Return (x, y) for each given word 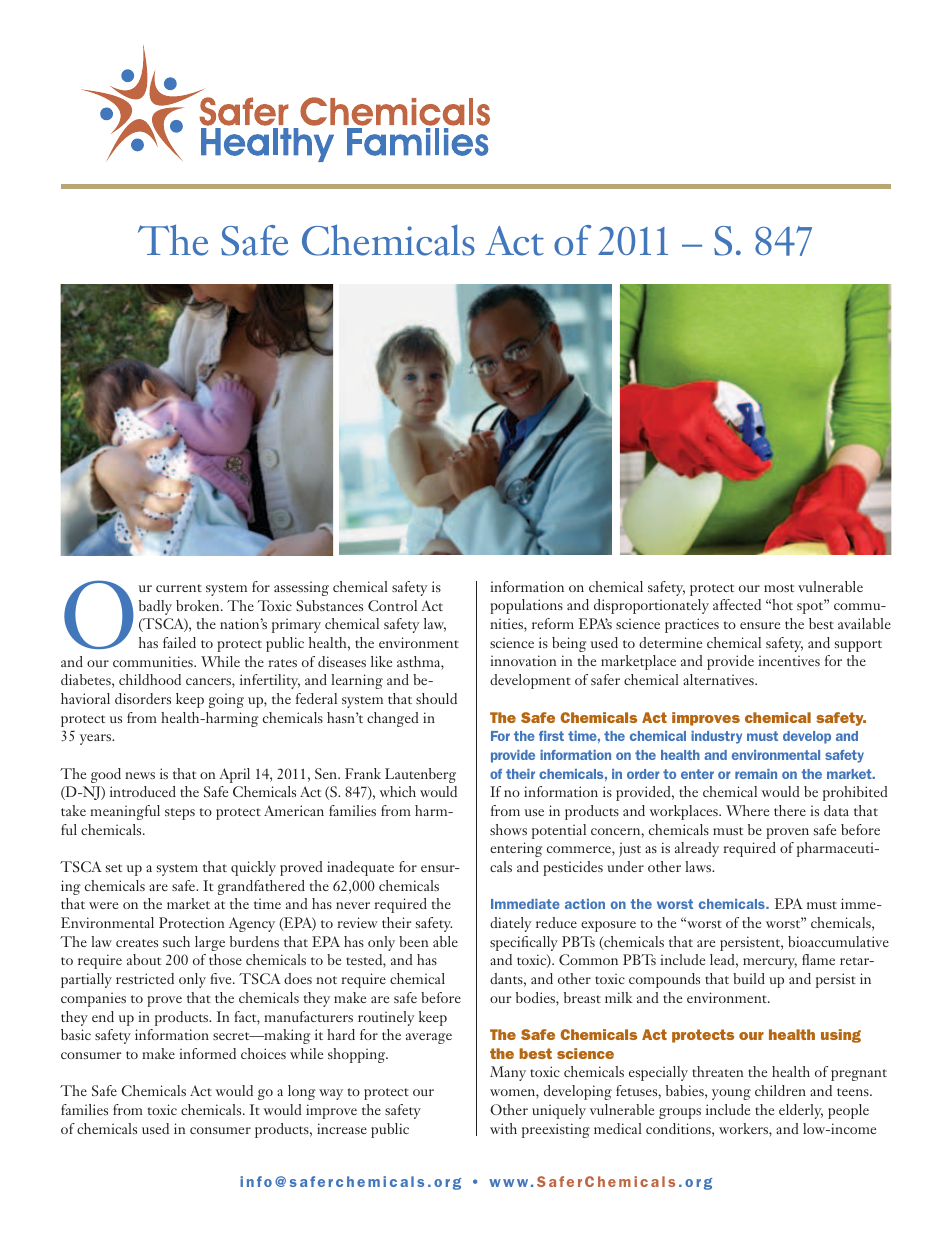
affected (737, 604)
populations (526, 606)
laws (699, 866)
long (302, 1092)
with (503, 1128)
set (114, 868)
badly (155, 607)
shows (508, 829)
